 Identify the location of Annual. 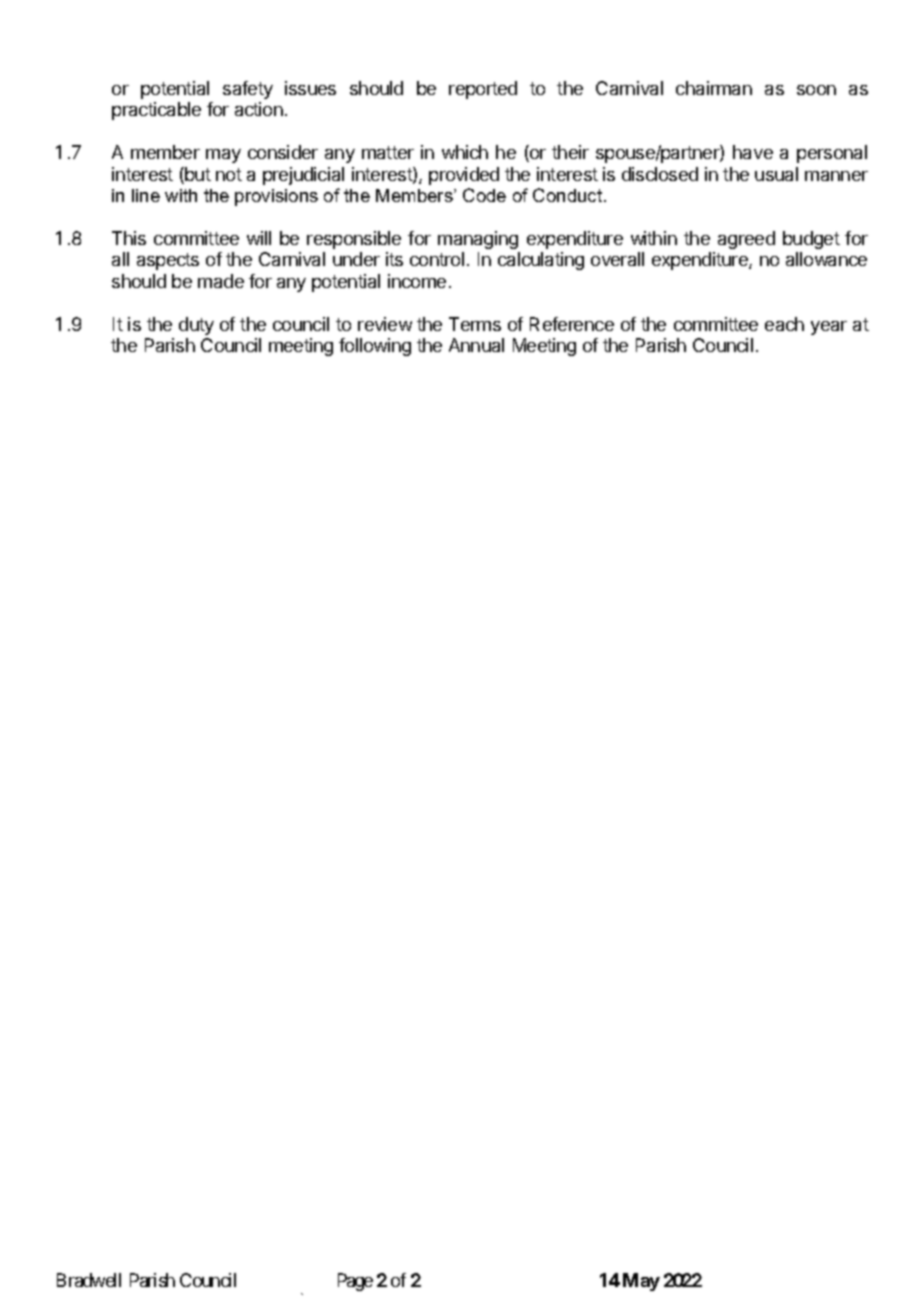
(476, 345).
